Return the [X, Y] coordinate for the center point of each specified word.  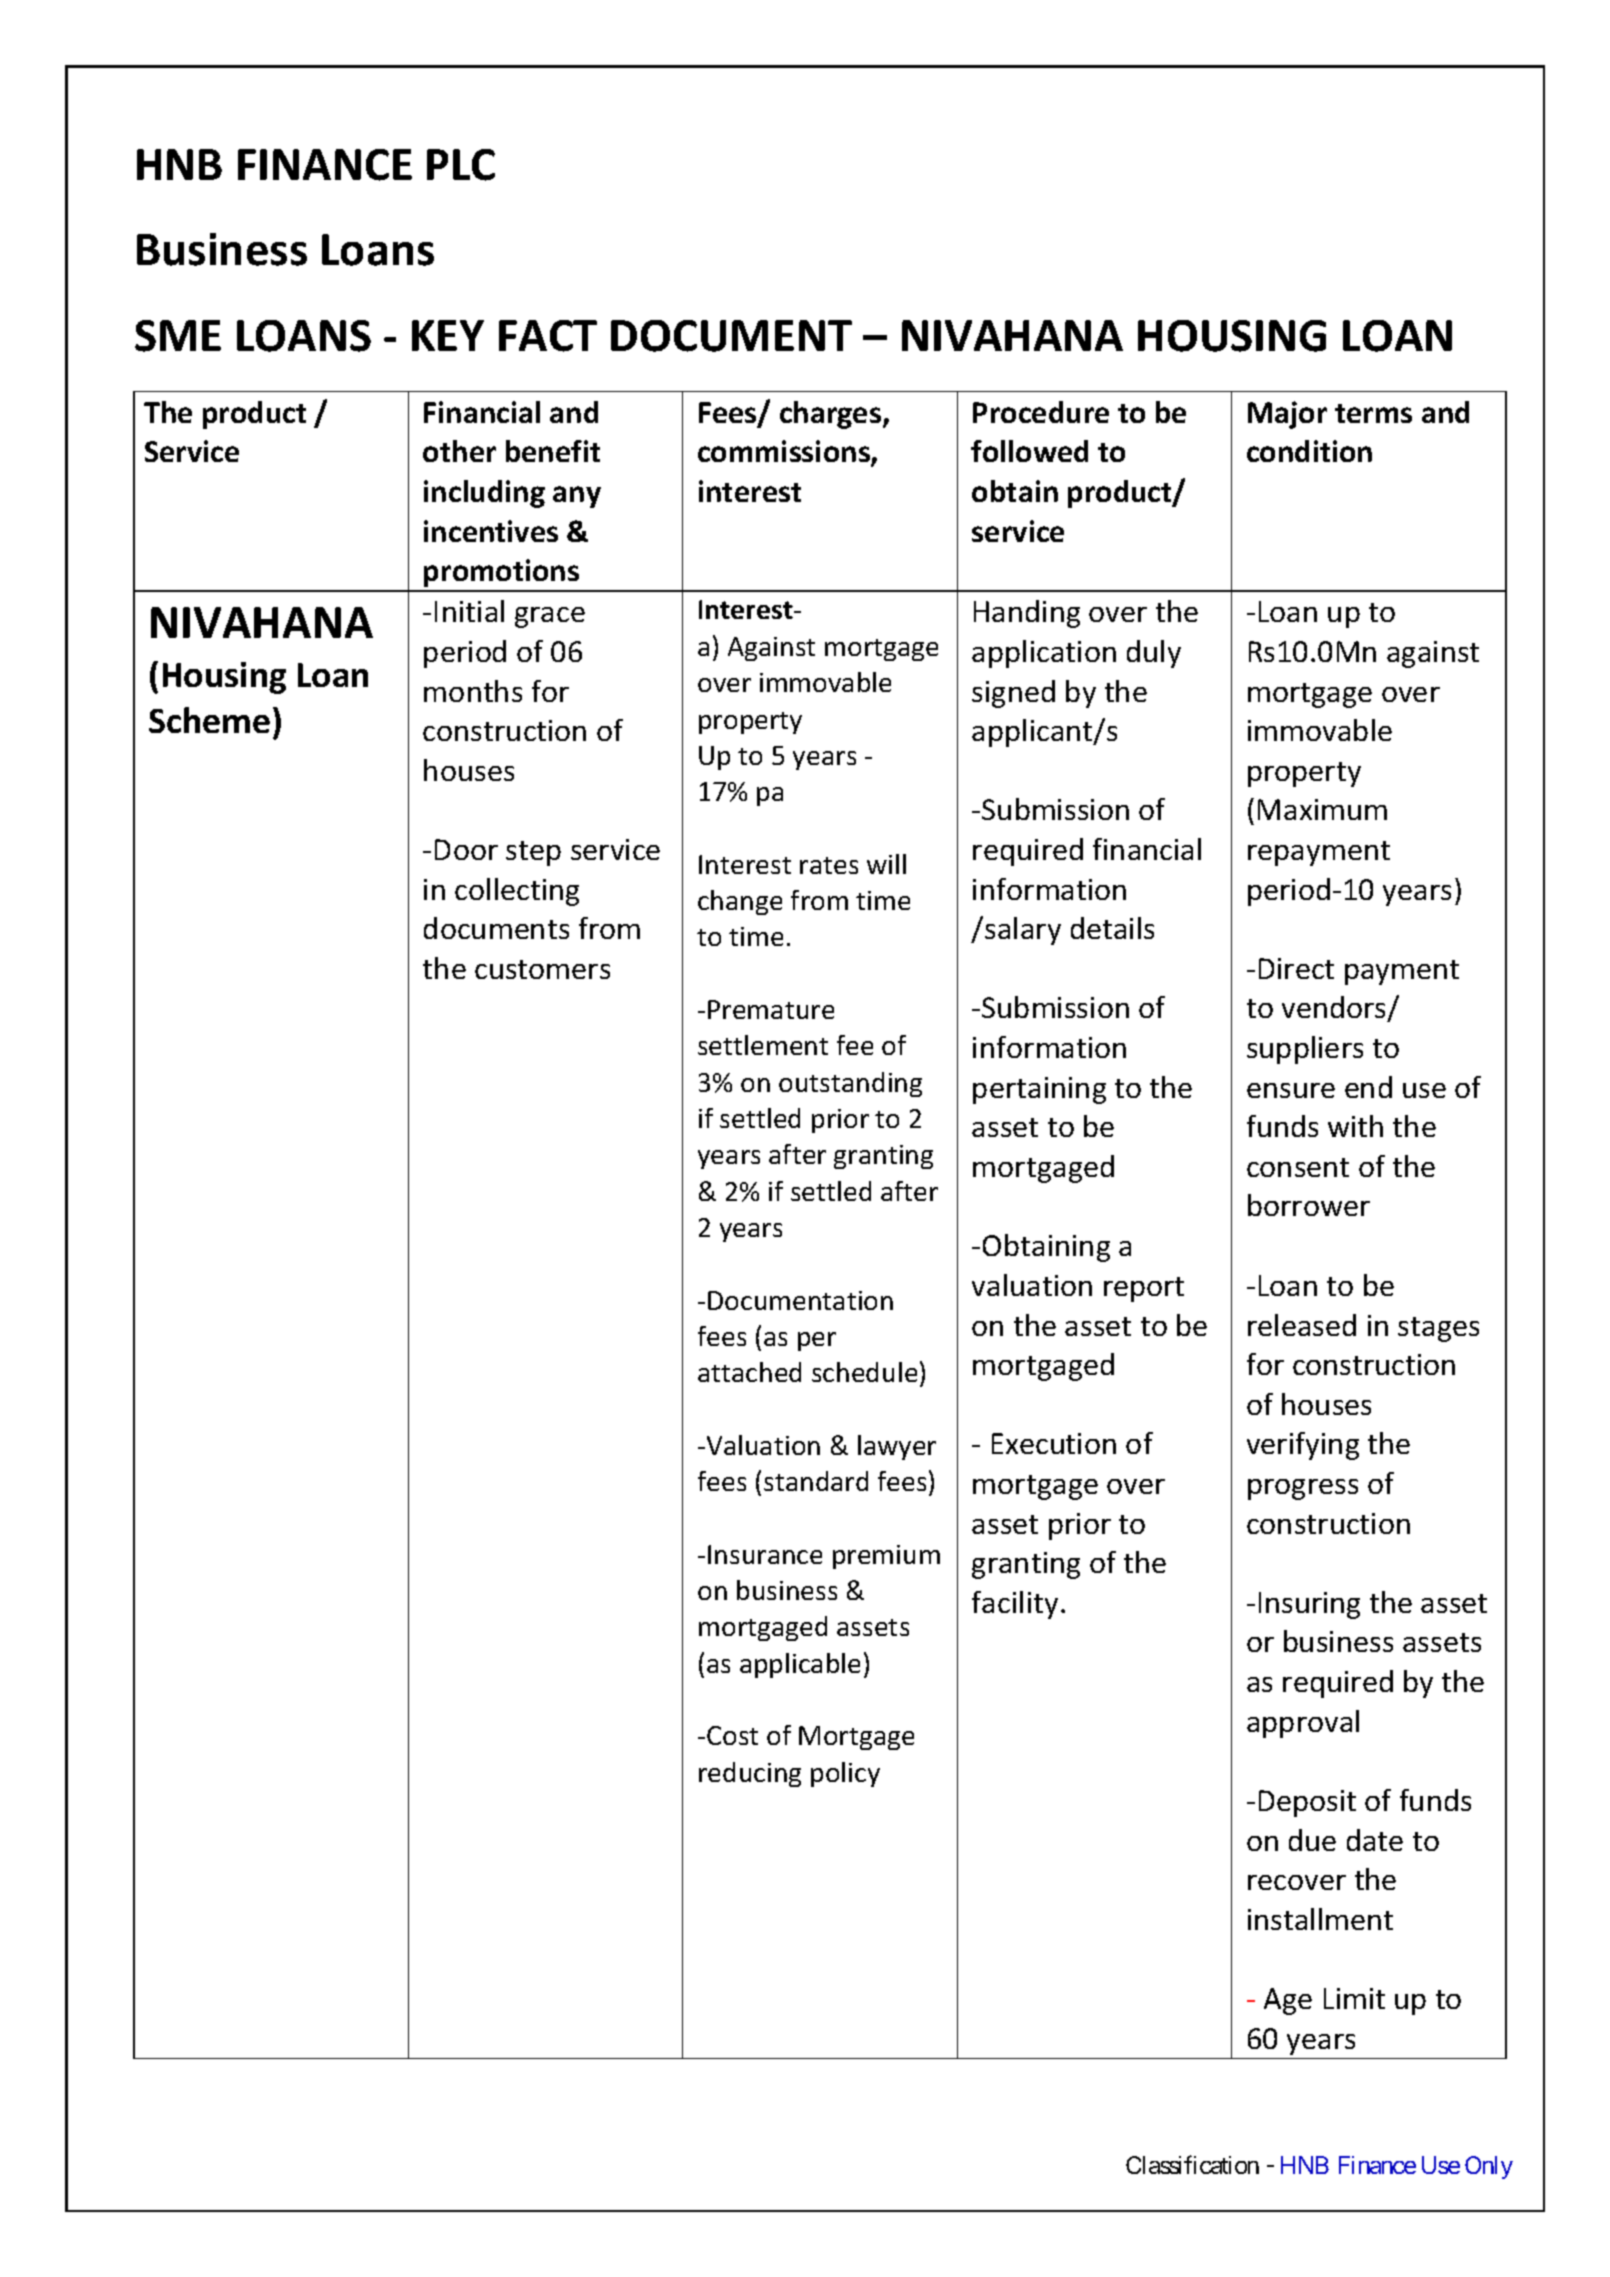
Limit [1354, 1998]
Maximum [1322, 809]
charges [832, 415]
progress [1303, 1489]
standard [816, 1481]
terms [1373, 413]
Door [466, 849]
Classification [1192, 2165]
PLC [461, 165]
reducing [750, 1774]
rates [829, 865]
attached [749, 1372]
